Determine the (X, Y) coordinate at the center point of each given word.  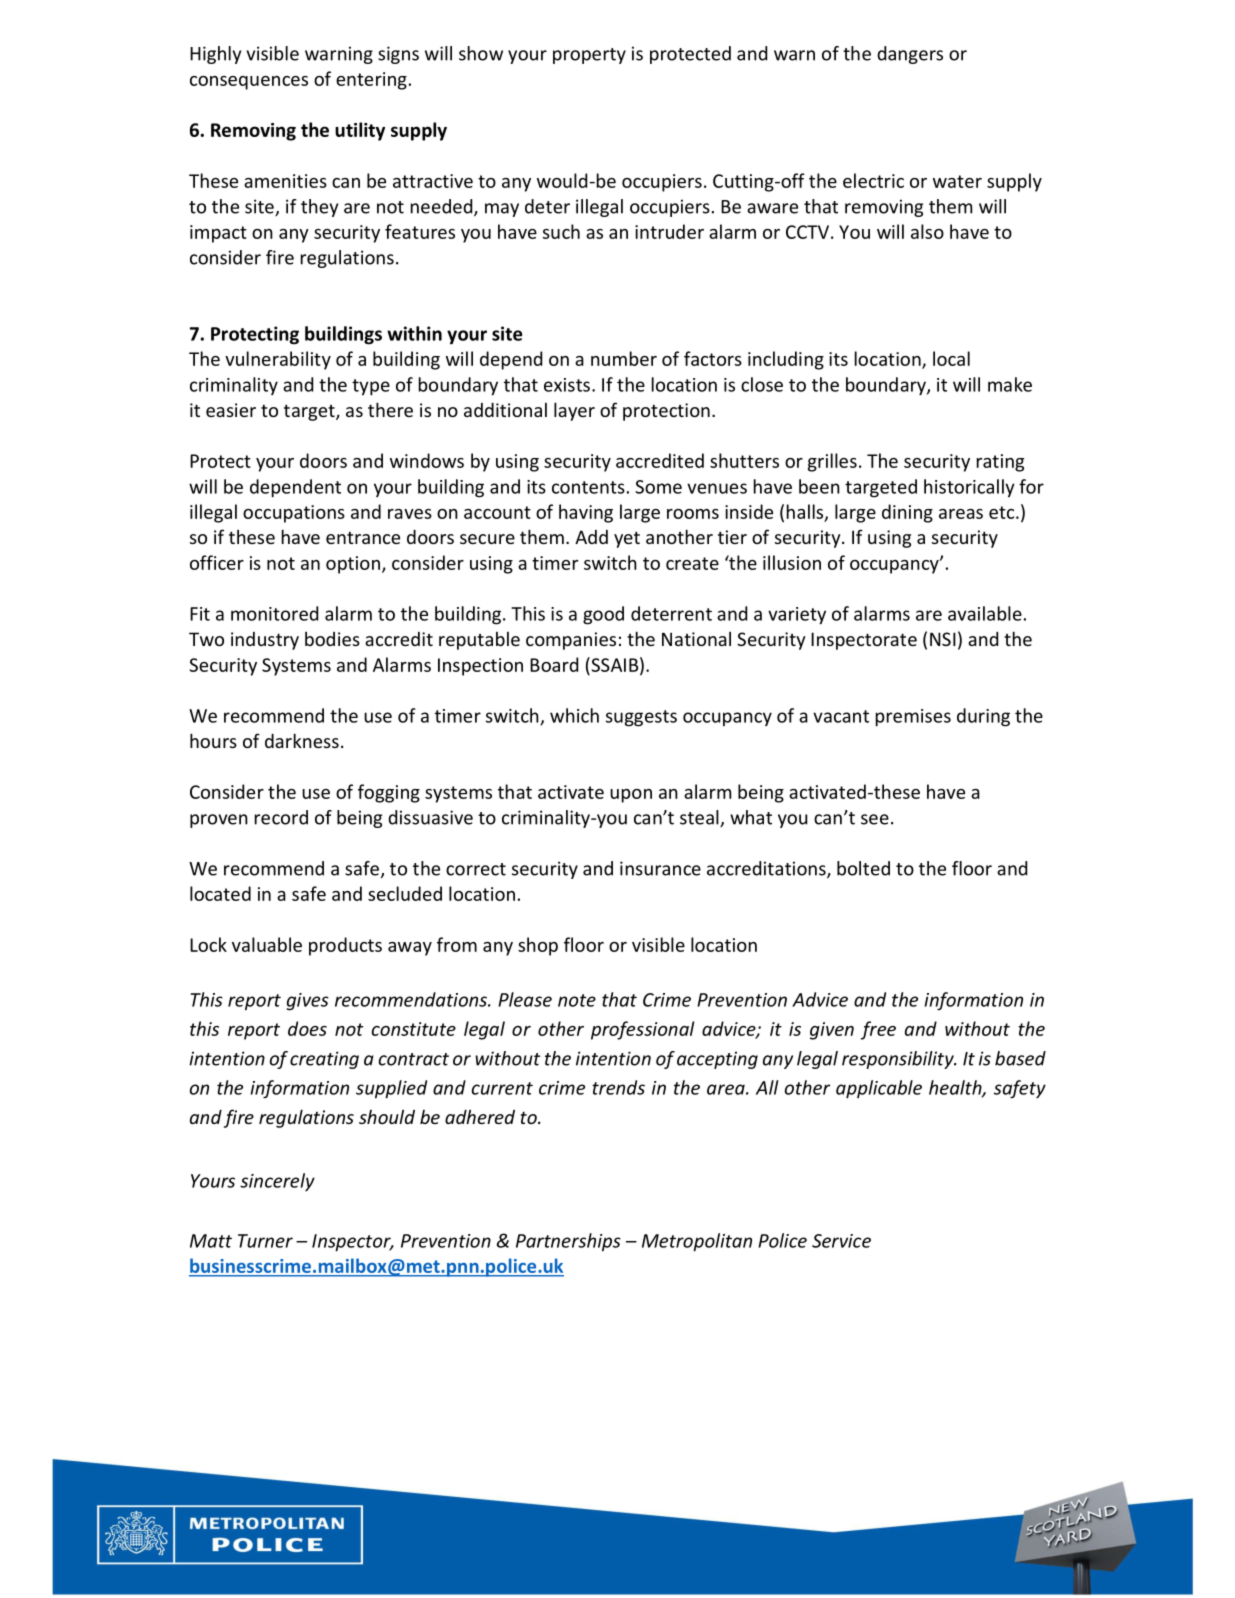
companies (571, 641)
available (985, 613)
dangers (910, 55)
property (589, 56)
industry (265, 641)
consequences (249, 83)
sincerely (277, 1182)
